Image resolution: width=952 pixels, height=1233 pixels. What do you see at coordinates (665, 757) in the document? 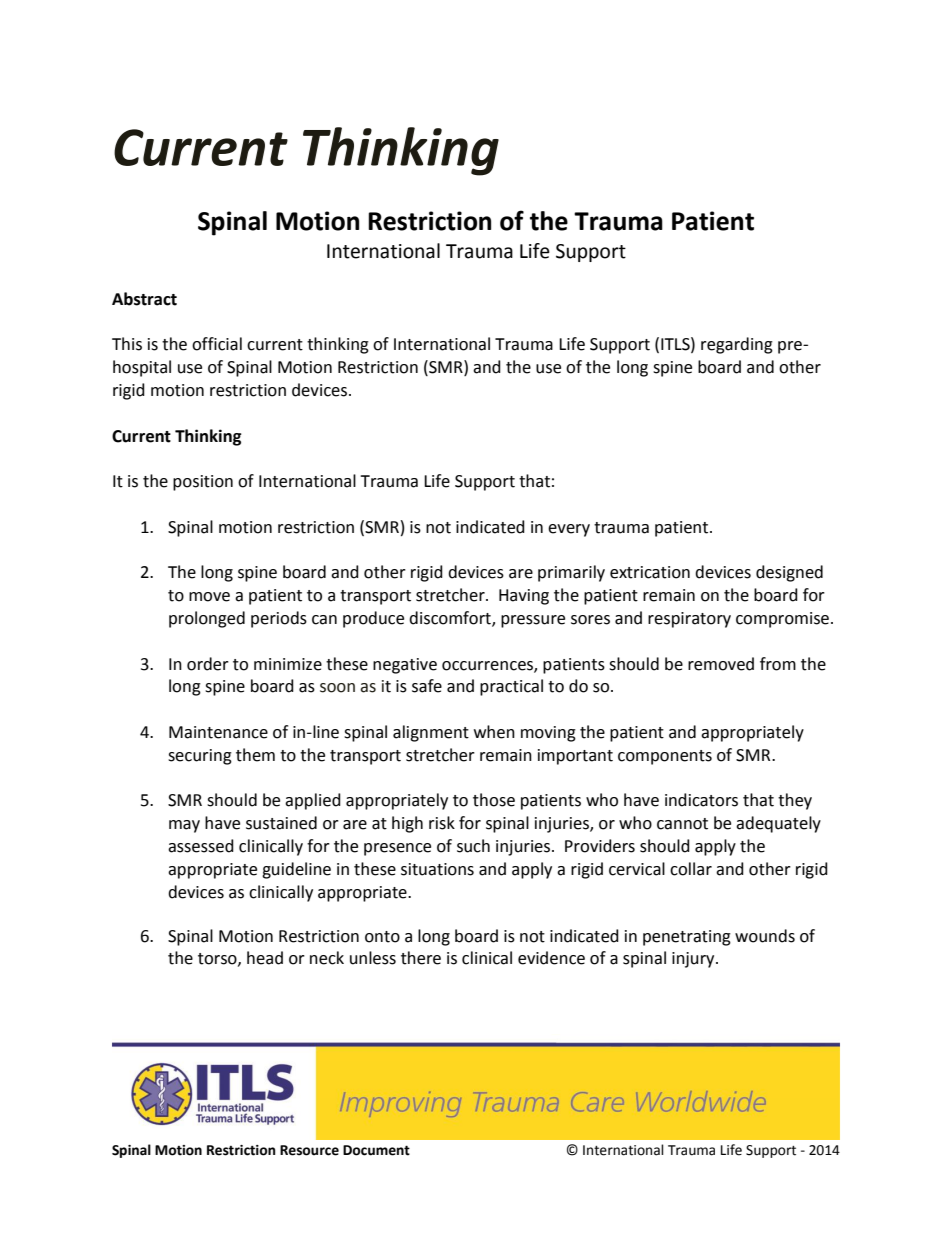
I see `components` at bounding box center [665, 757].
